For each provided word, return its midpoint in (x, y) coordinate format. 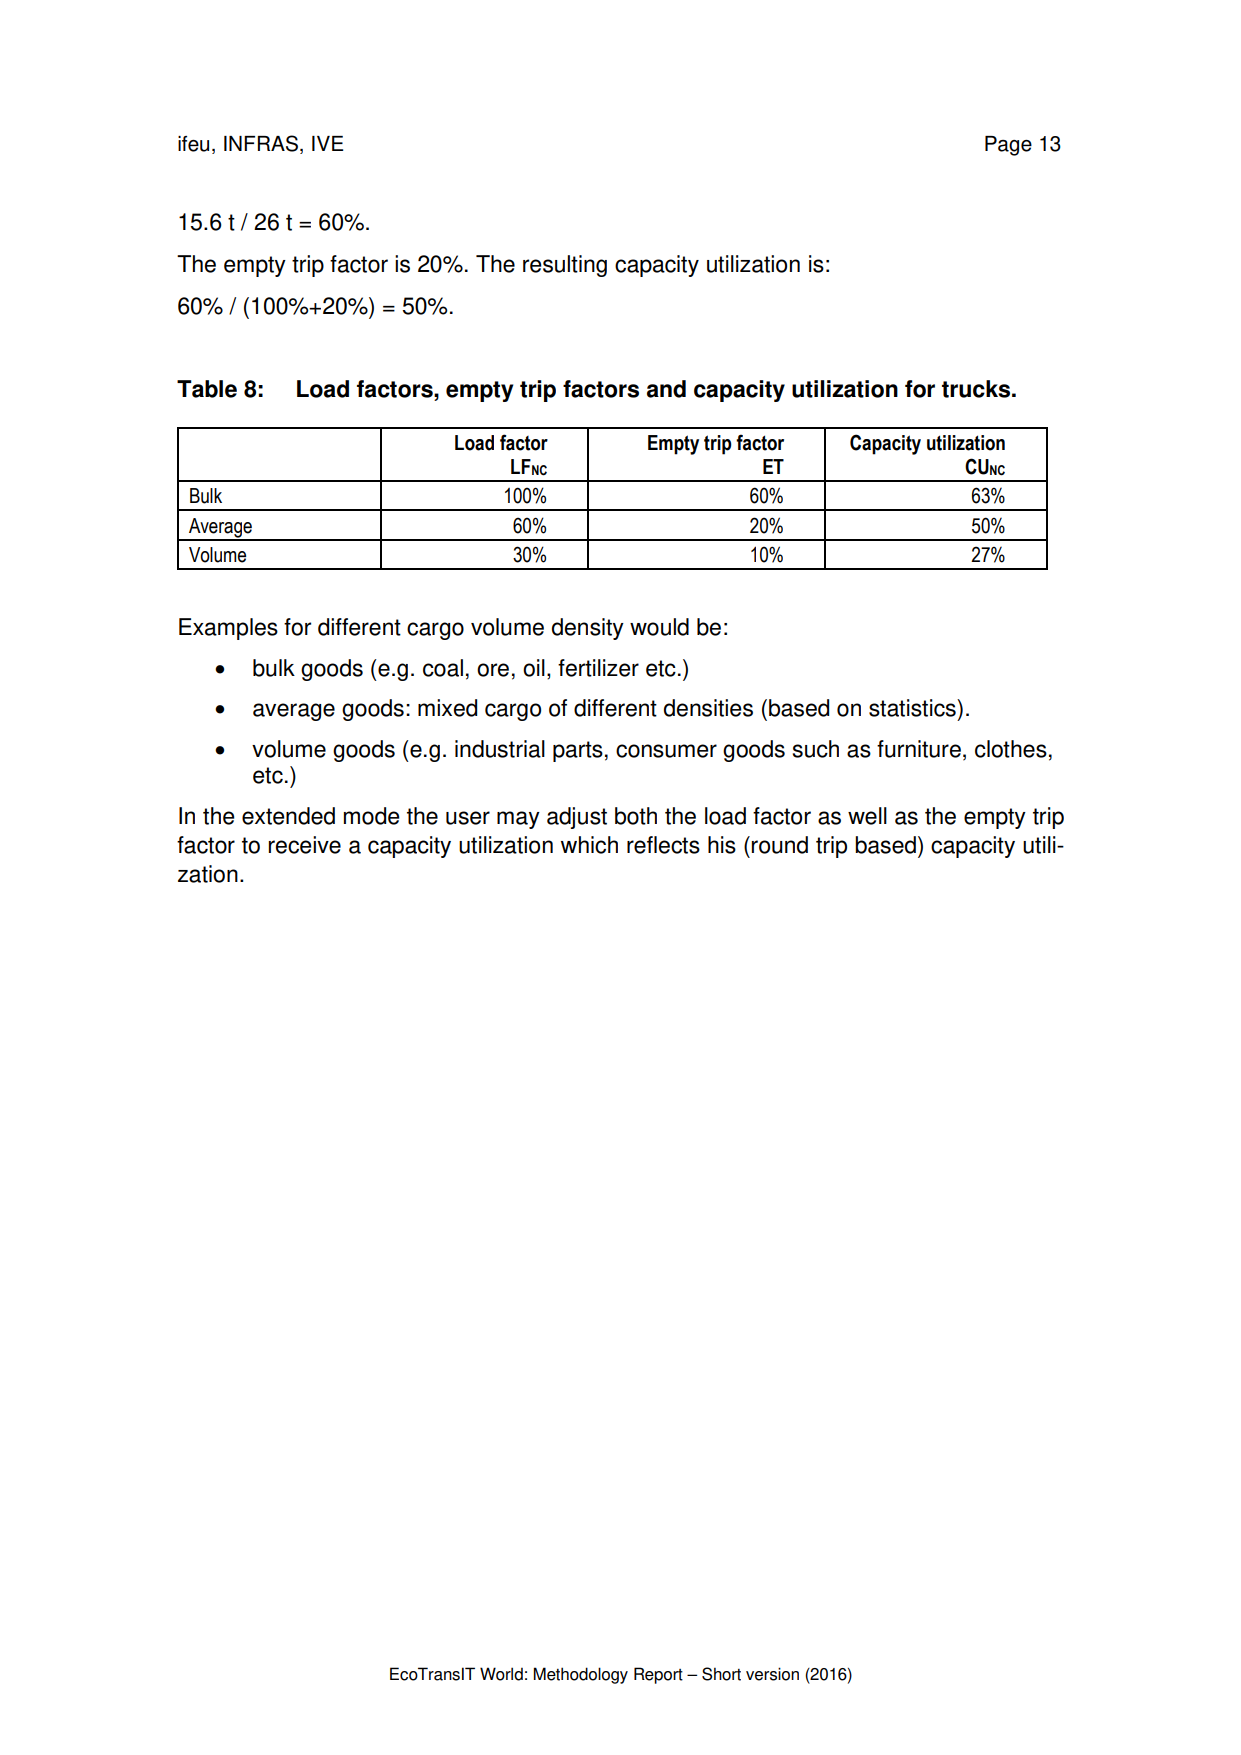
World (501, 1674)
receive (305, 845)
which (589, 845)
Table (207, 389)
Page (1008, 146)
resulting (565, 266)
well (867, 816)
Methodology (580, 1675)
